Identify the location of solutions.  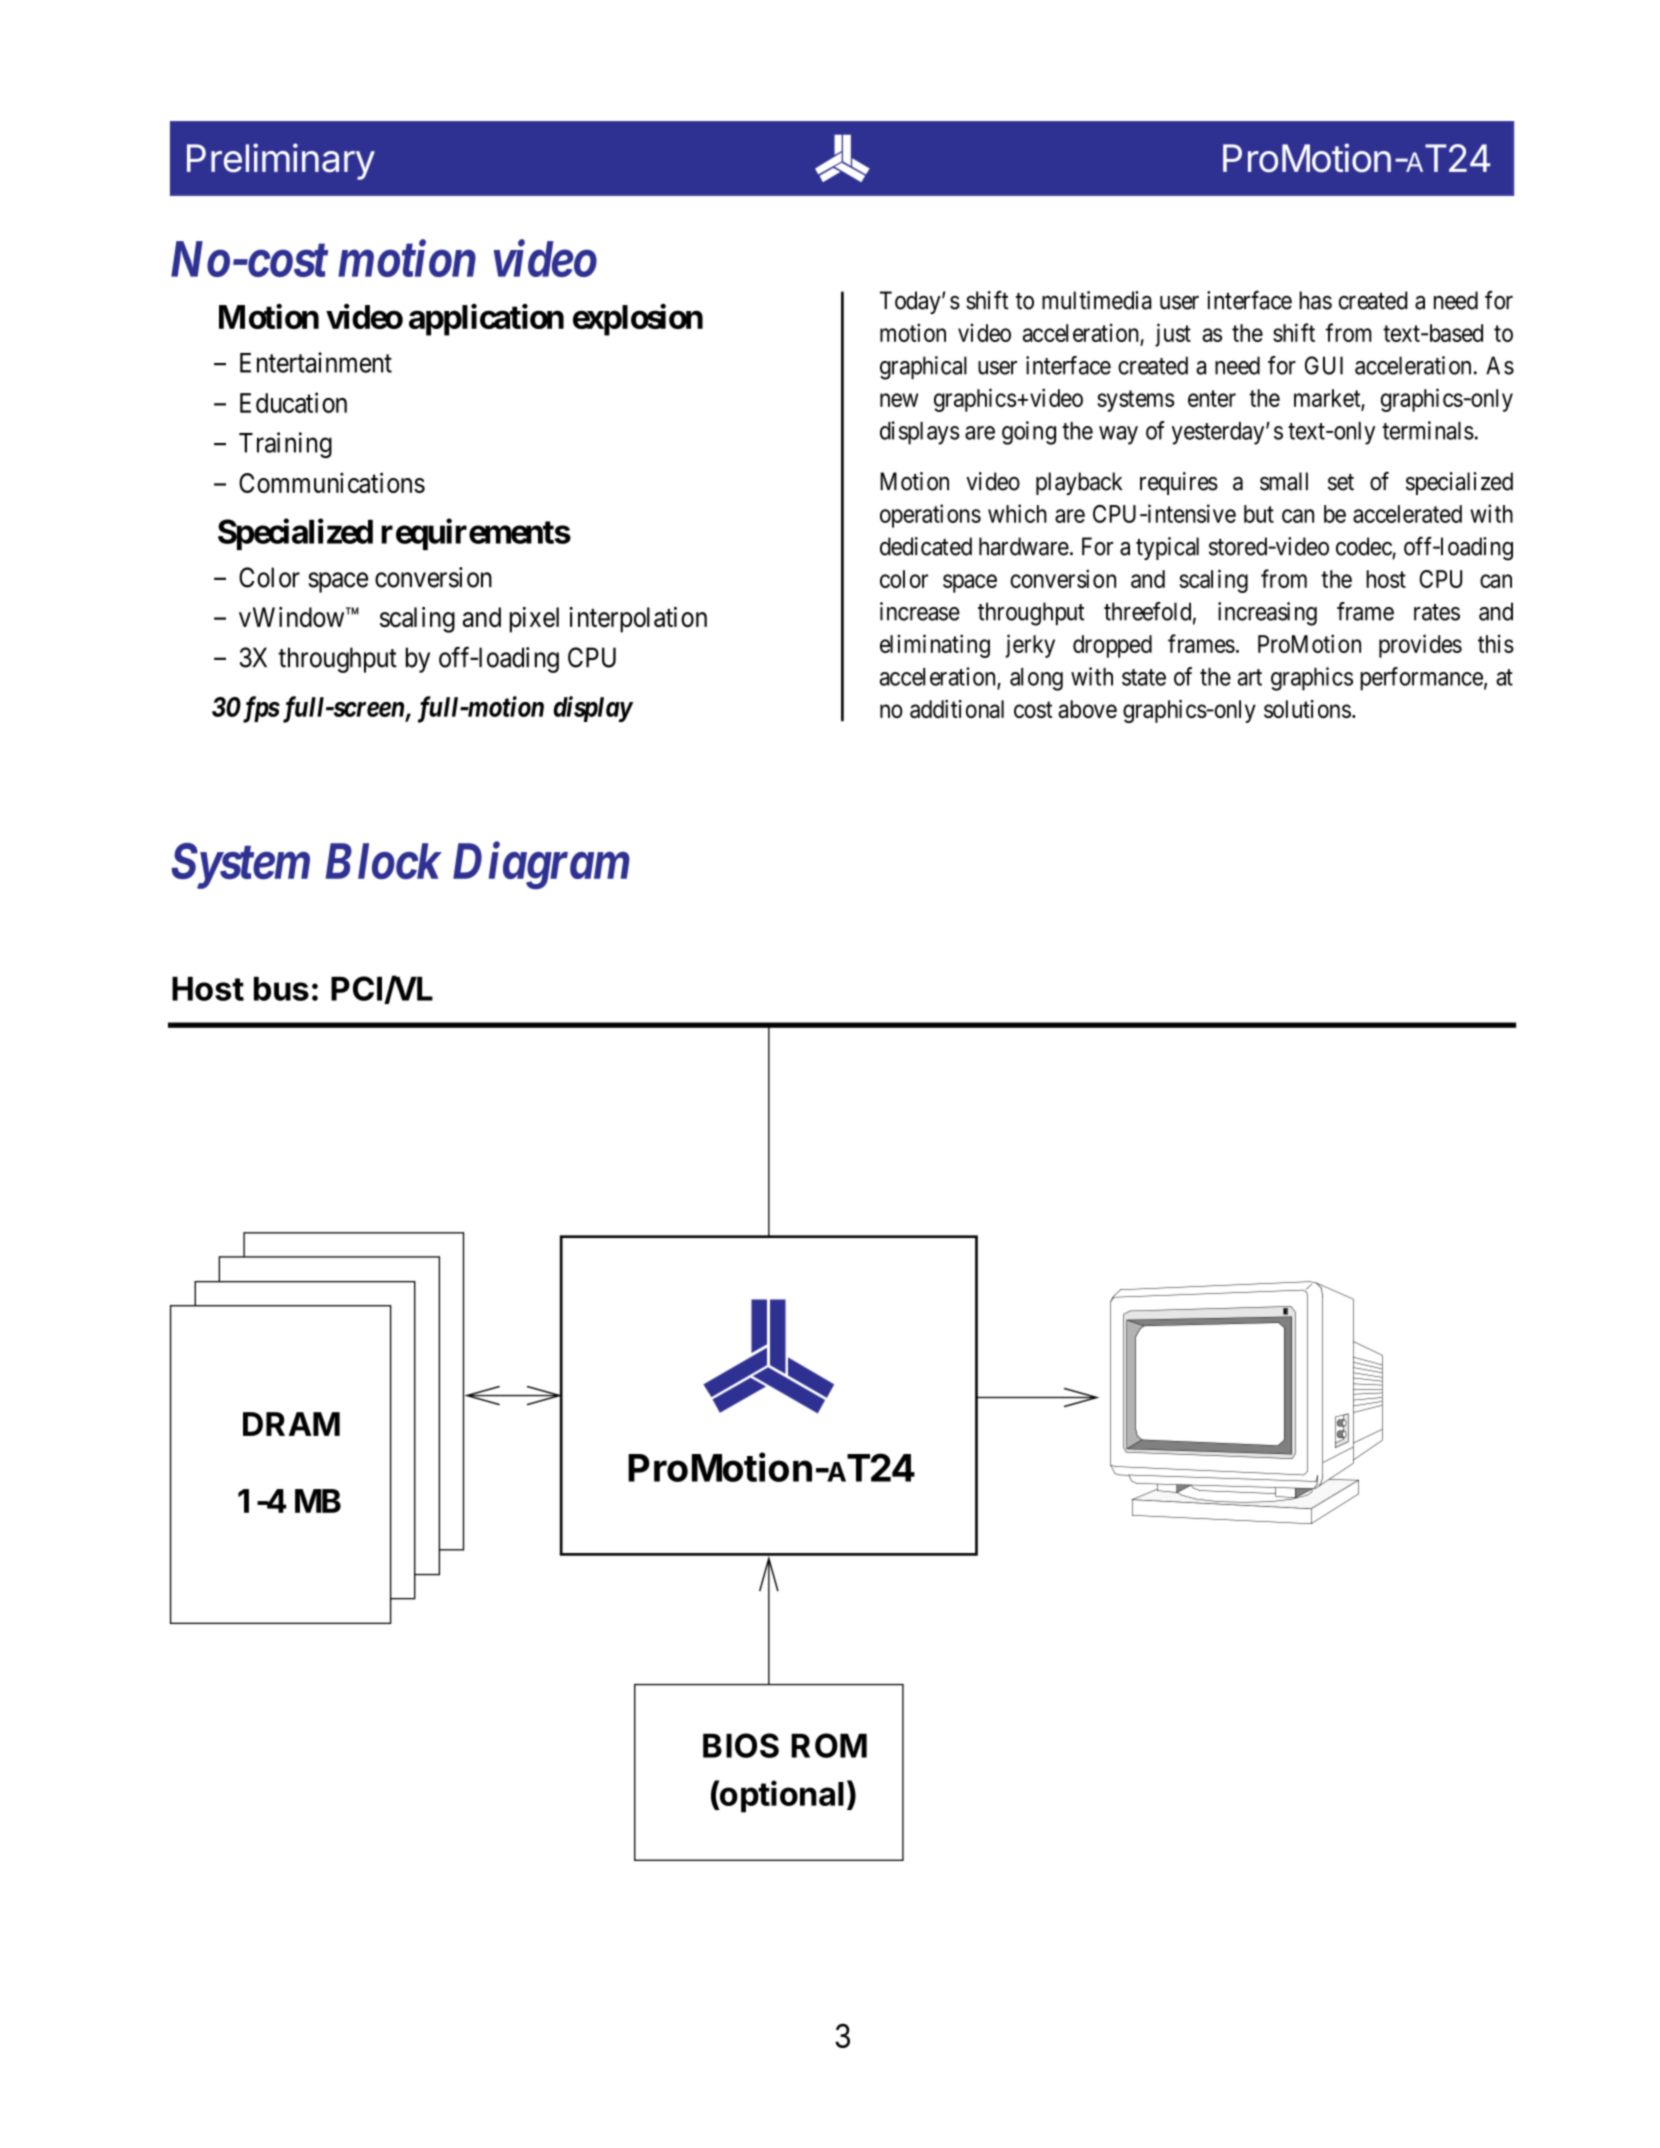
(1307, 709).
